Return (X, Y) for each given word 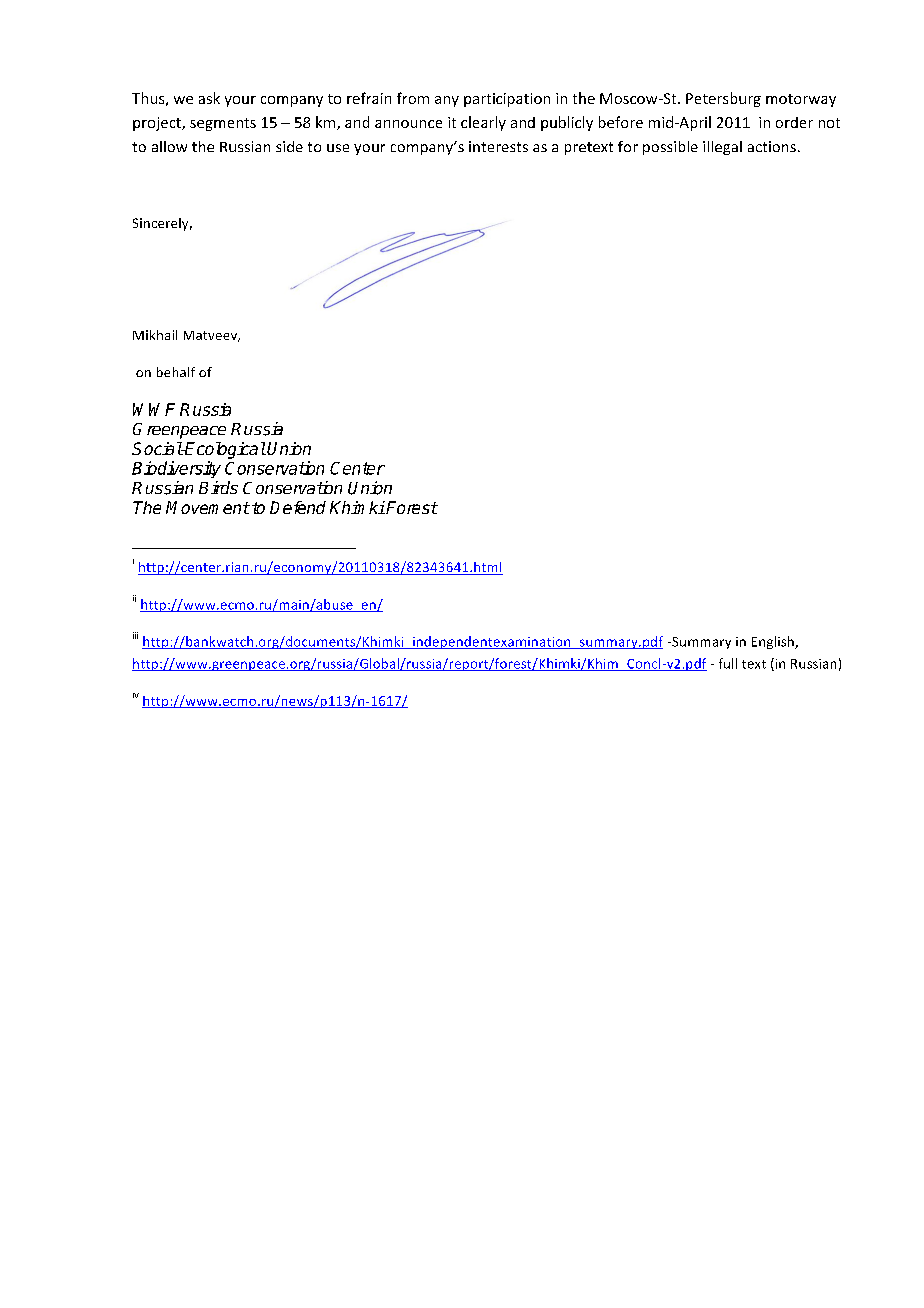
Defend (298, 507)
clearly (483, 123)
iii (135, 635)
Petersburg (723, 99)
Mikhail (155, 335)
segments (223, 124)
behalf (176, 372)
